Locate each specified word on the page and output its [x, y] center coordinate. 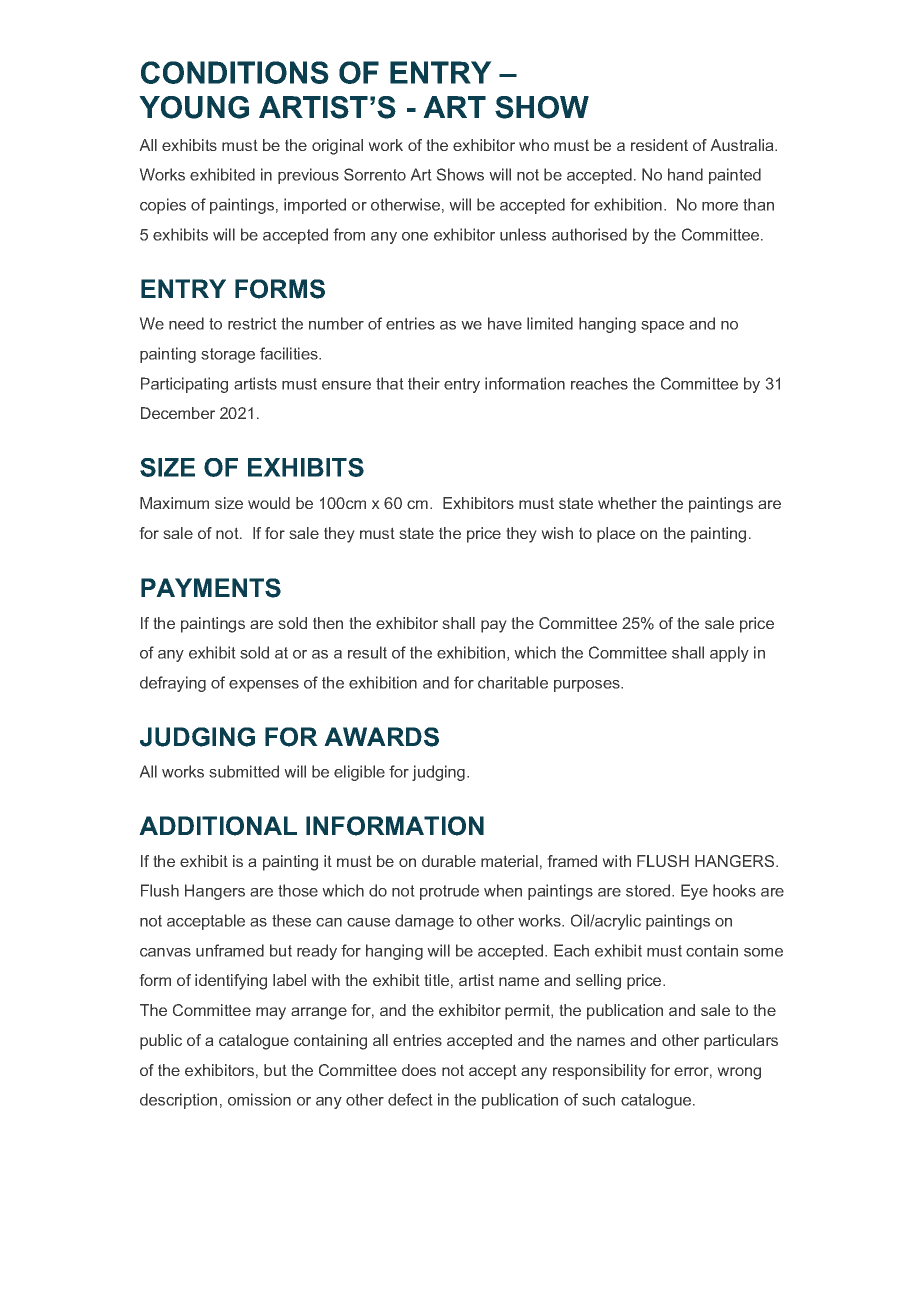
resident [659, 145]
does [419, 1070]
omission [259, 1099]
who [534, 145]
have [505, 323]
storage [228, 355]
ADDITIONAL [218, 826]
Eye [694, 892]
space [662, 327]
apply [729, 654]
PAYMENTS [211, 588]
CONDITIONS [235, 72]
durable [449, 861]
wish [557, 533]
